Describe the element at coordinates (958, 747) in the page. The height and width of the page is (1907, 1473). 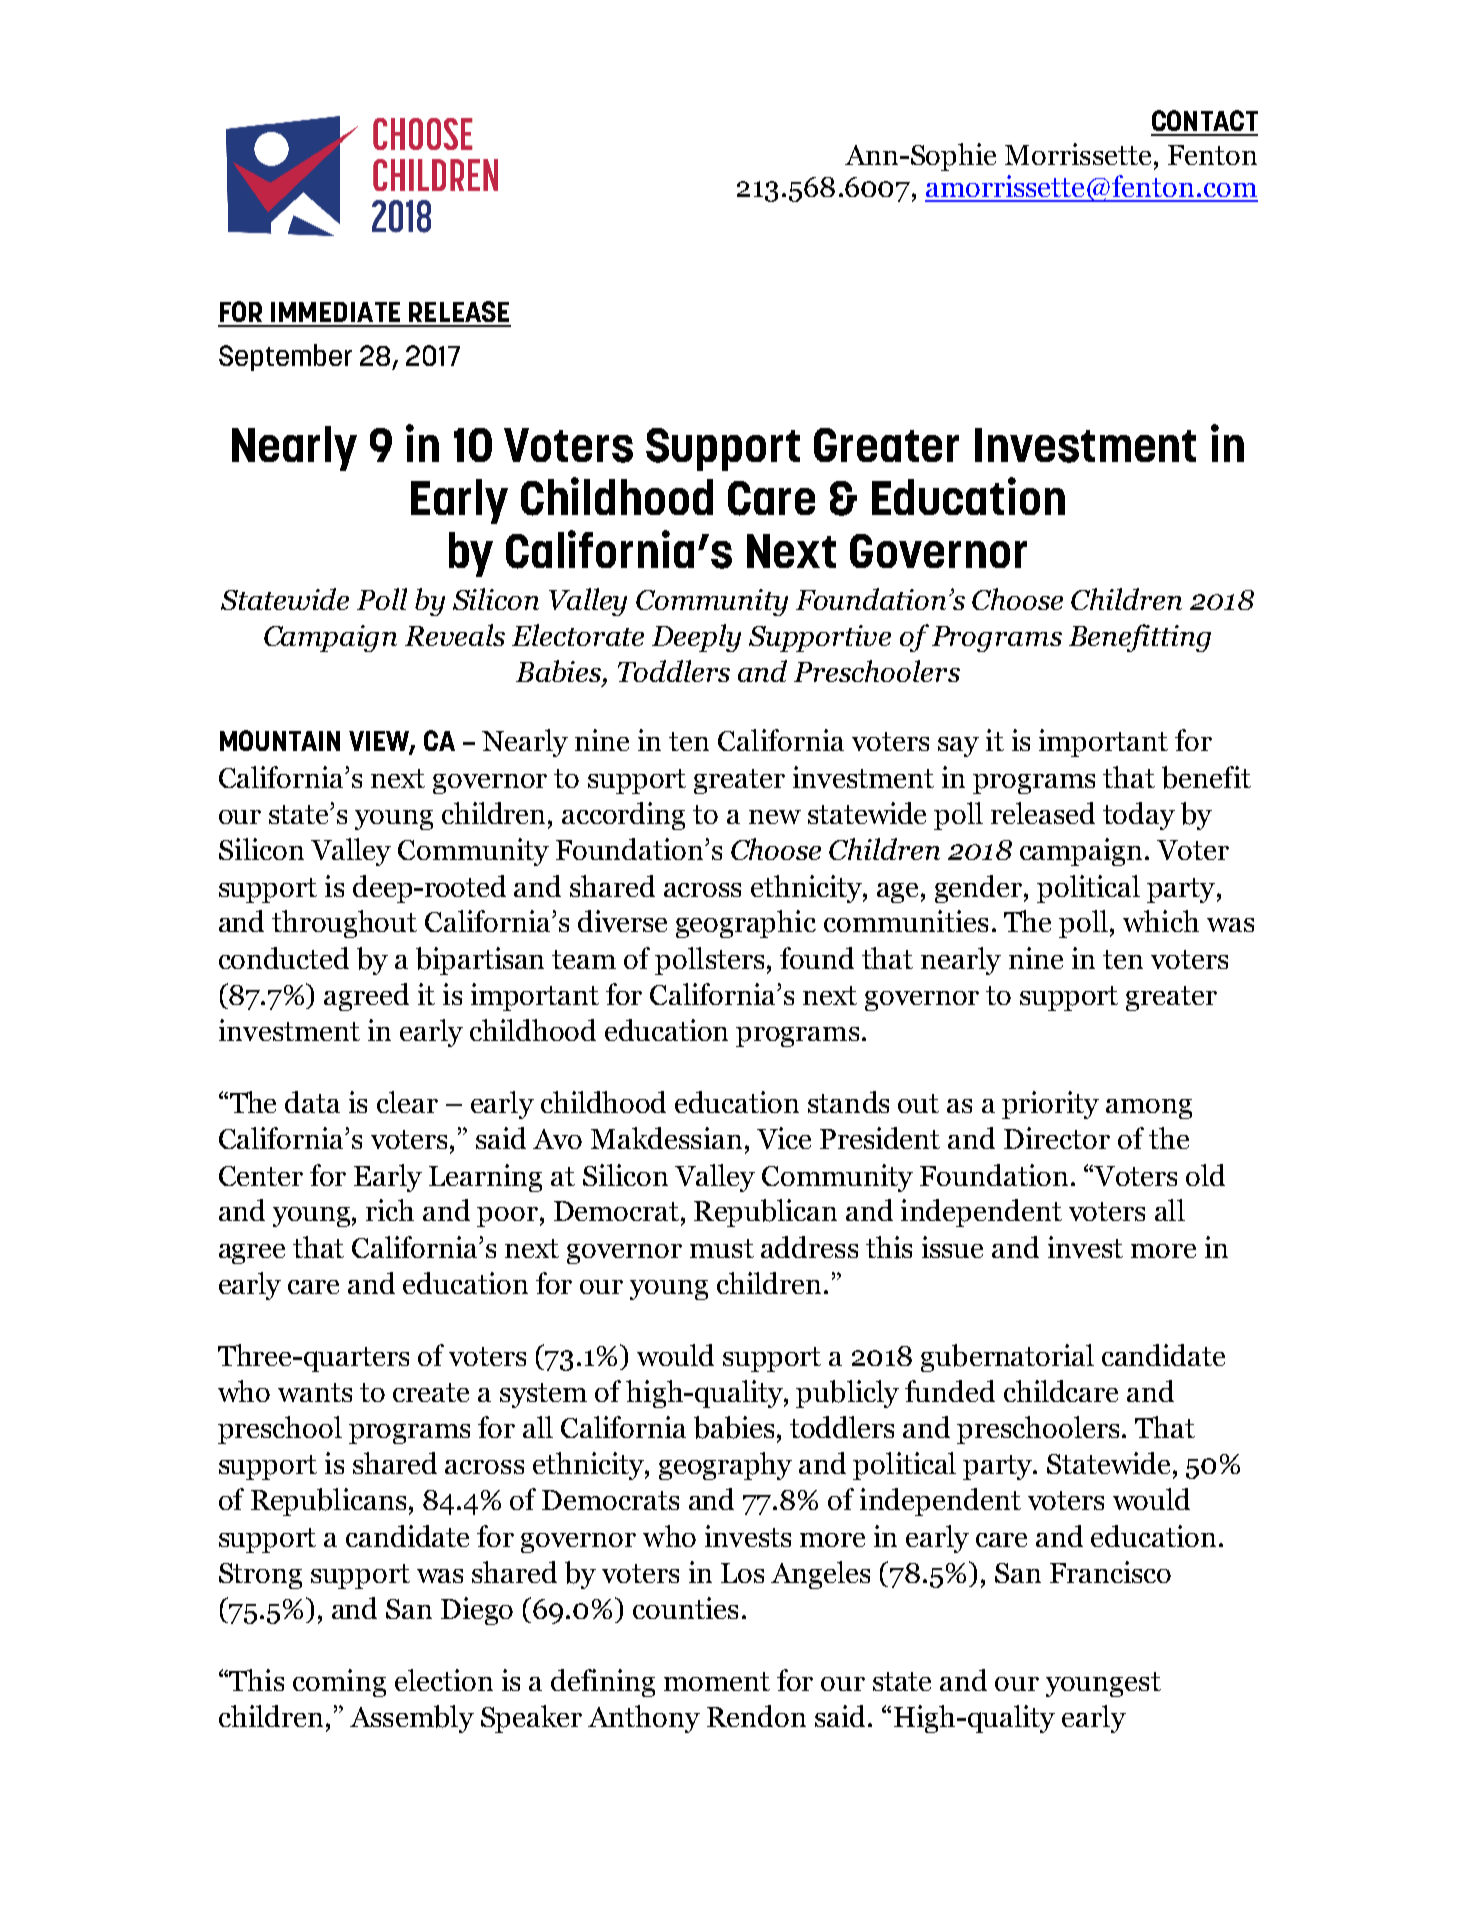
I see `say` at that location.
